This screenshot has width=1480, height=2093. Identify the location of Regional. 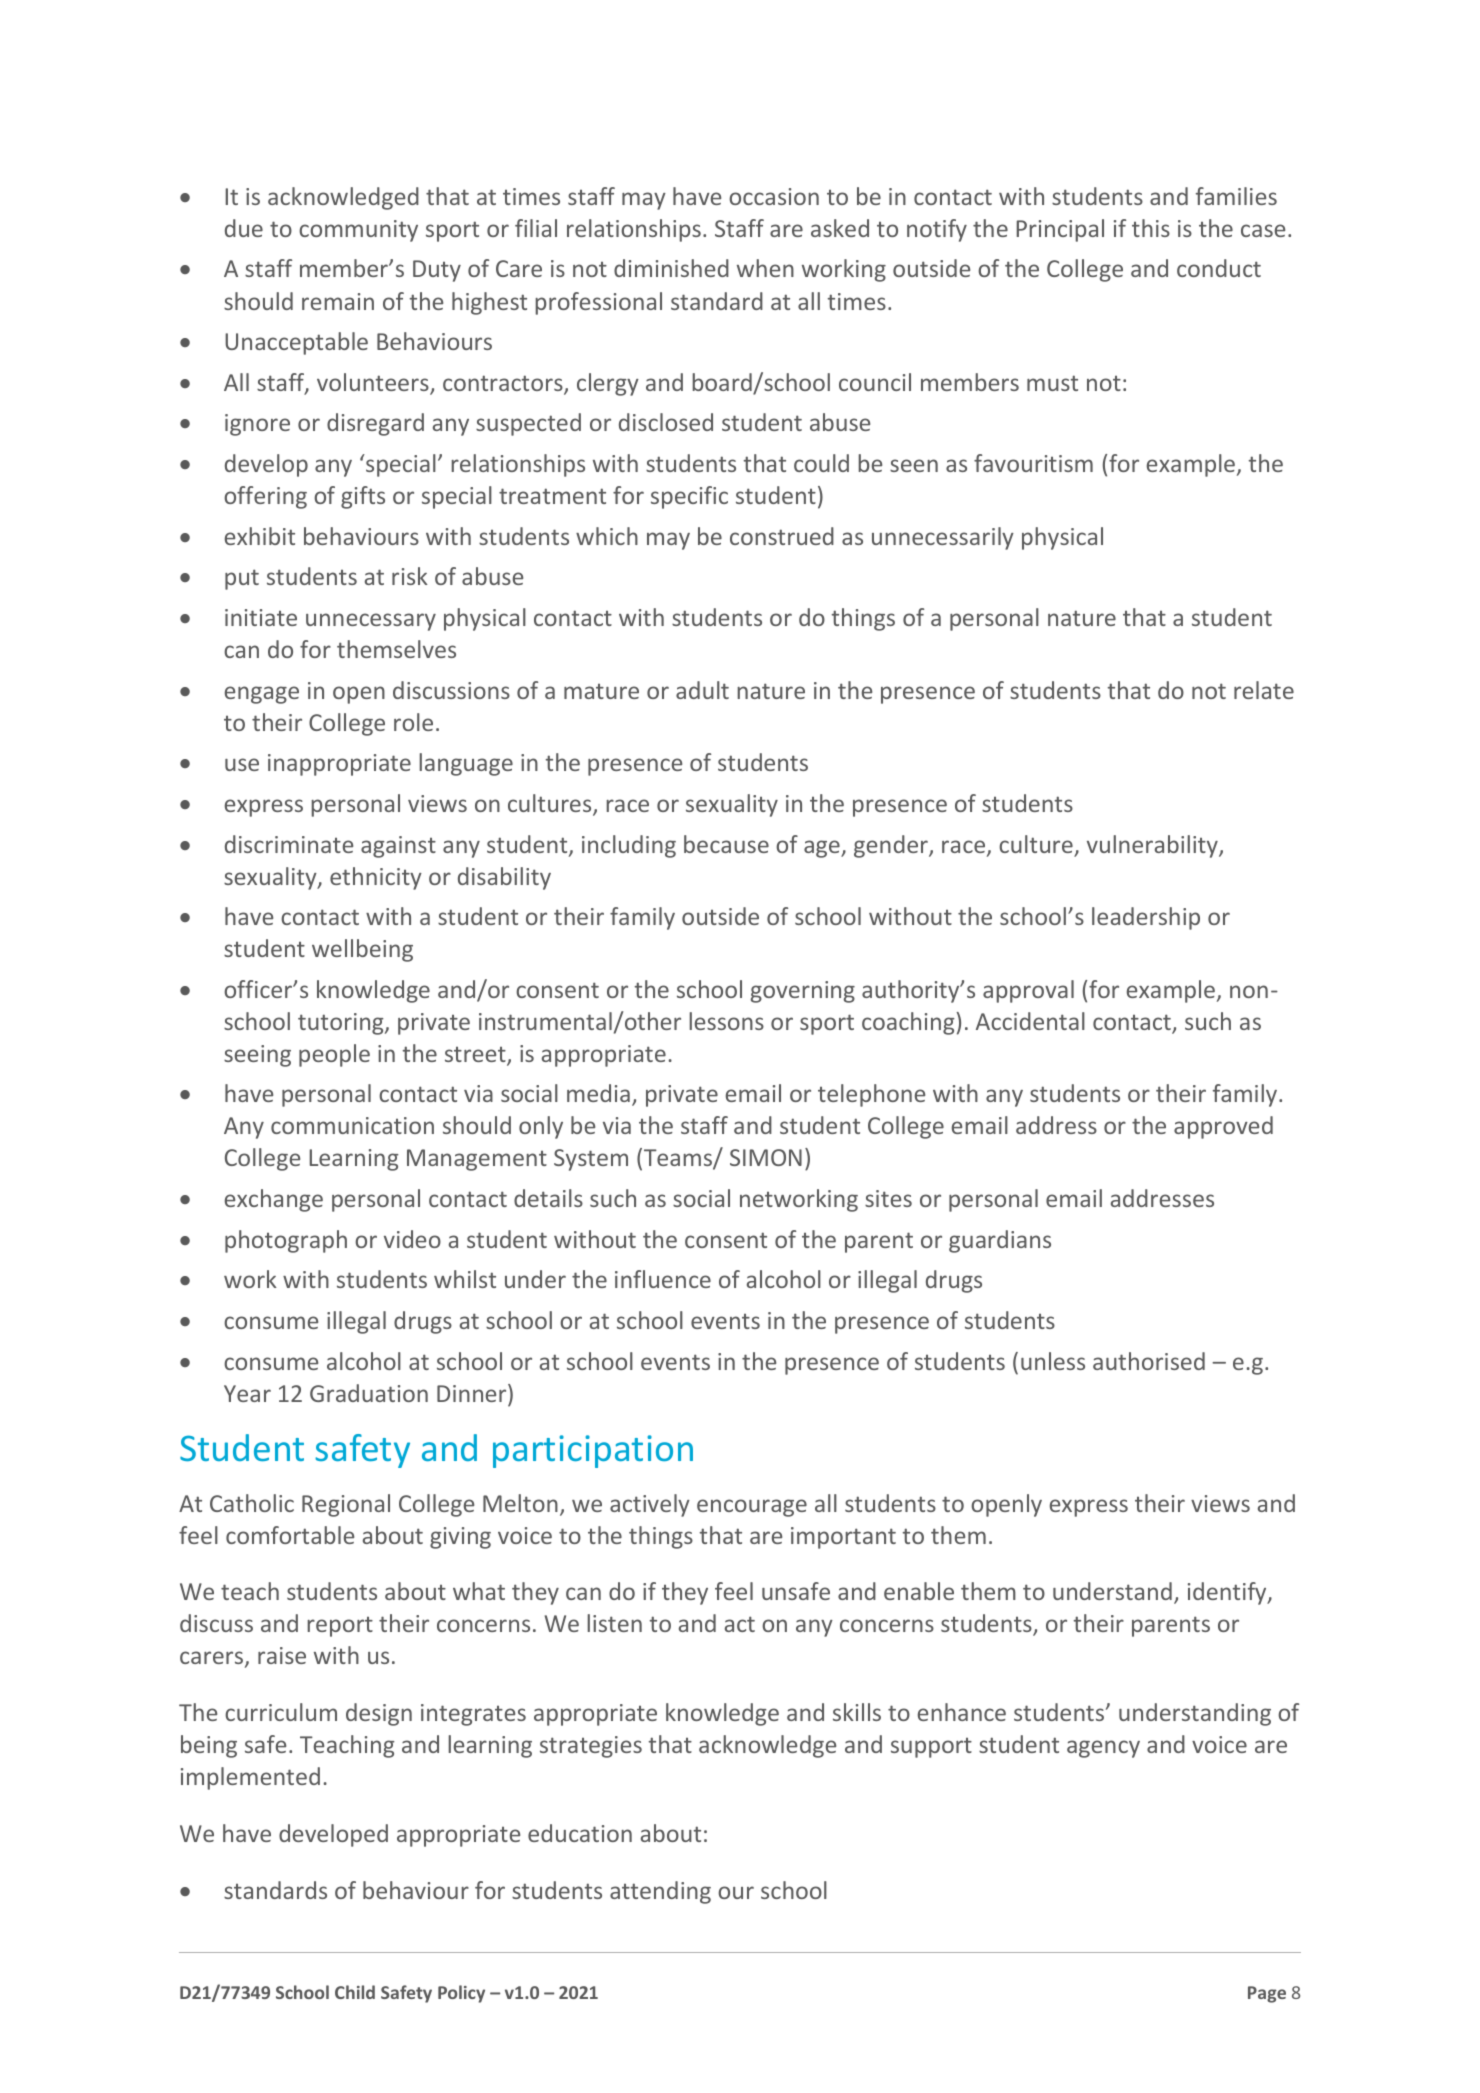
(346, 1505).
